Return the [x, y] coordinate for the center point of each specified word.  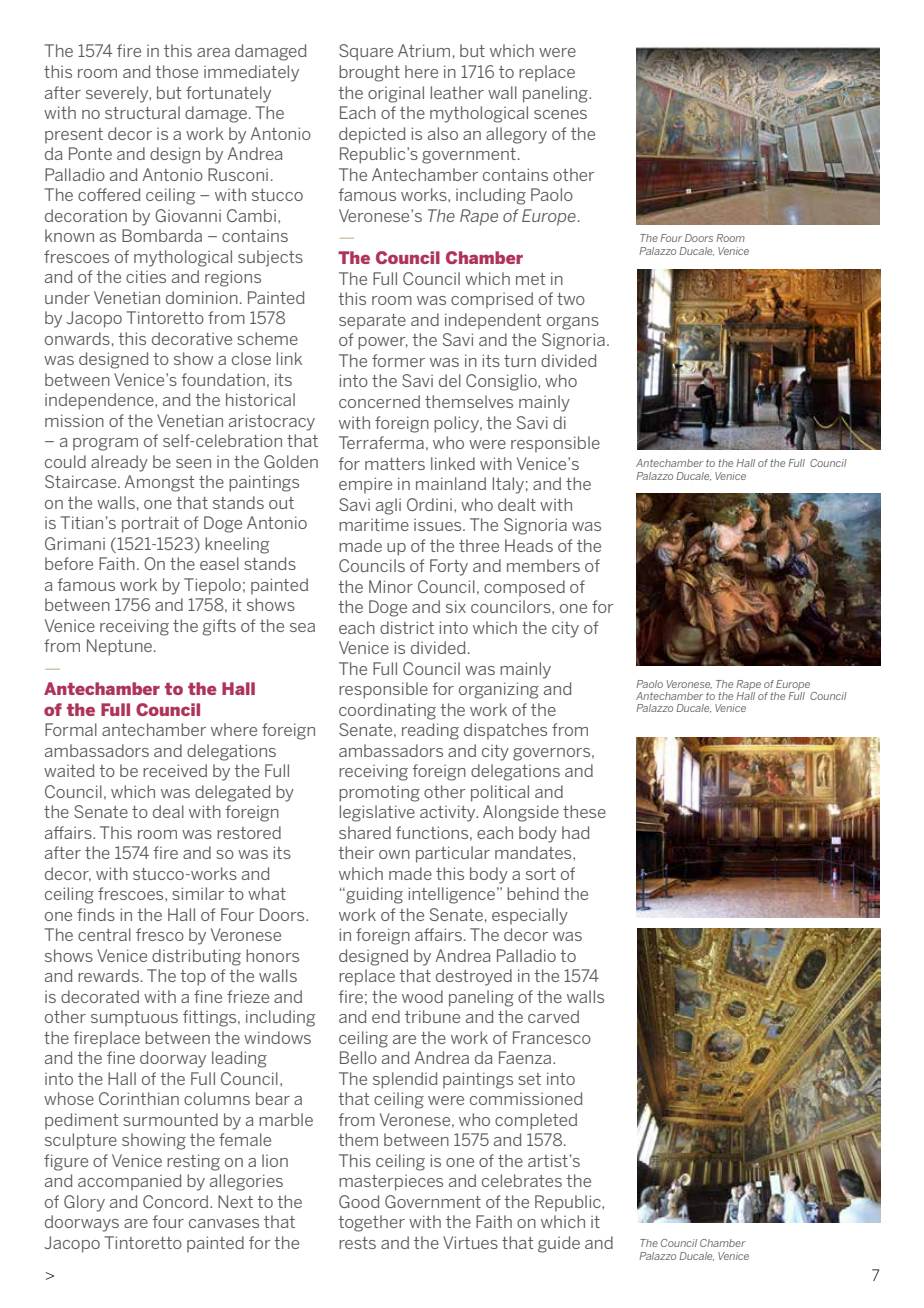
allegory [516, 135]
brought [369, 73]
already [119, 463]
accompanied [130, 1182]
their [356, 852]
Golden [291, 461]
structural [142, 112]
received [175, 770]
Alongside [521, 813]
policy [458, 424]
